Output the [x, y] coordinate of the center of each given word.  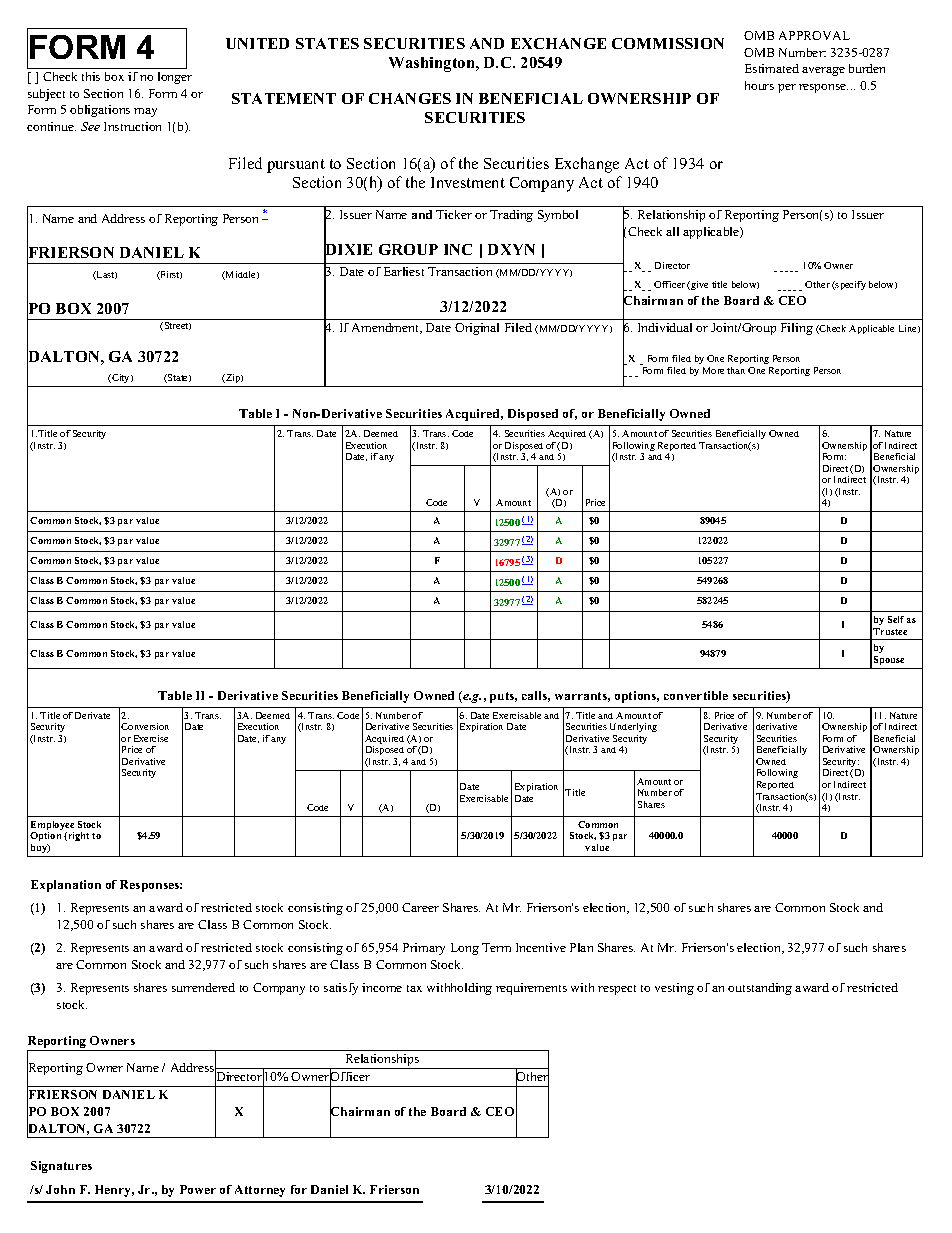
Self [896, 619]
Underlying [633, 727]
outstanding [760, 989]
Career [420, 907]
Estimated [772, 68]
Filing [797, 329]
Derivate [92, 715]
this [91, 76]
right [77, 836]
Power [198, 1189]
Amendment [387, 328]
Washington [433, 64]
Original [477, 329]
